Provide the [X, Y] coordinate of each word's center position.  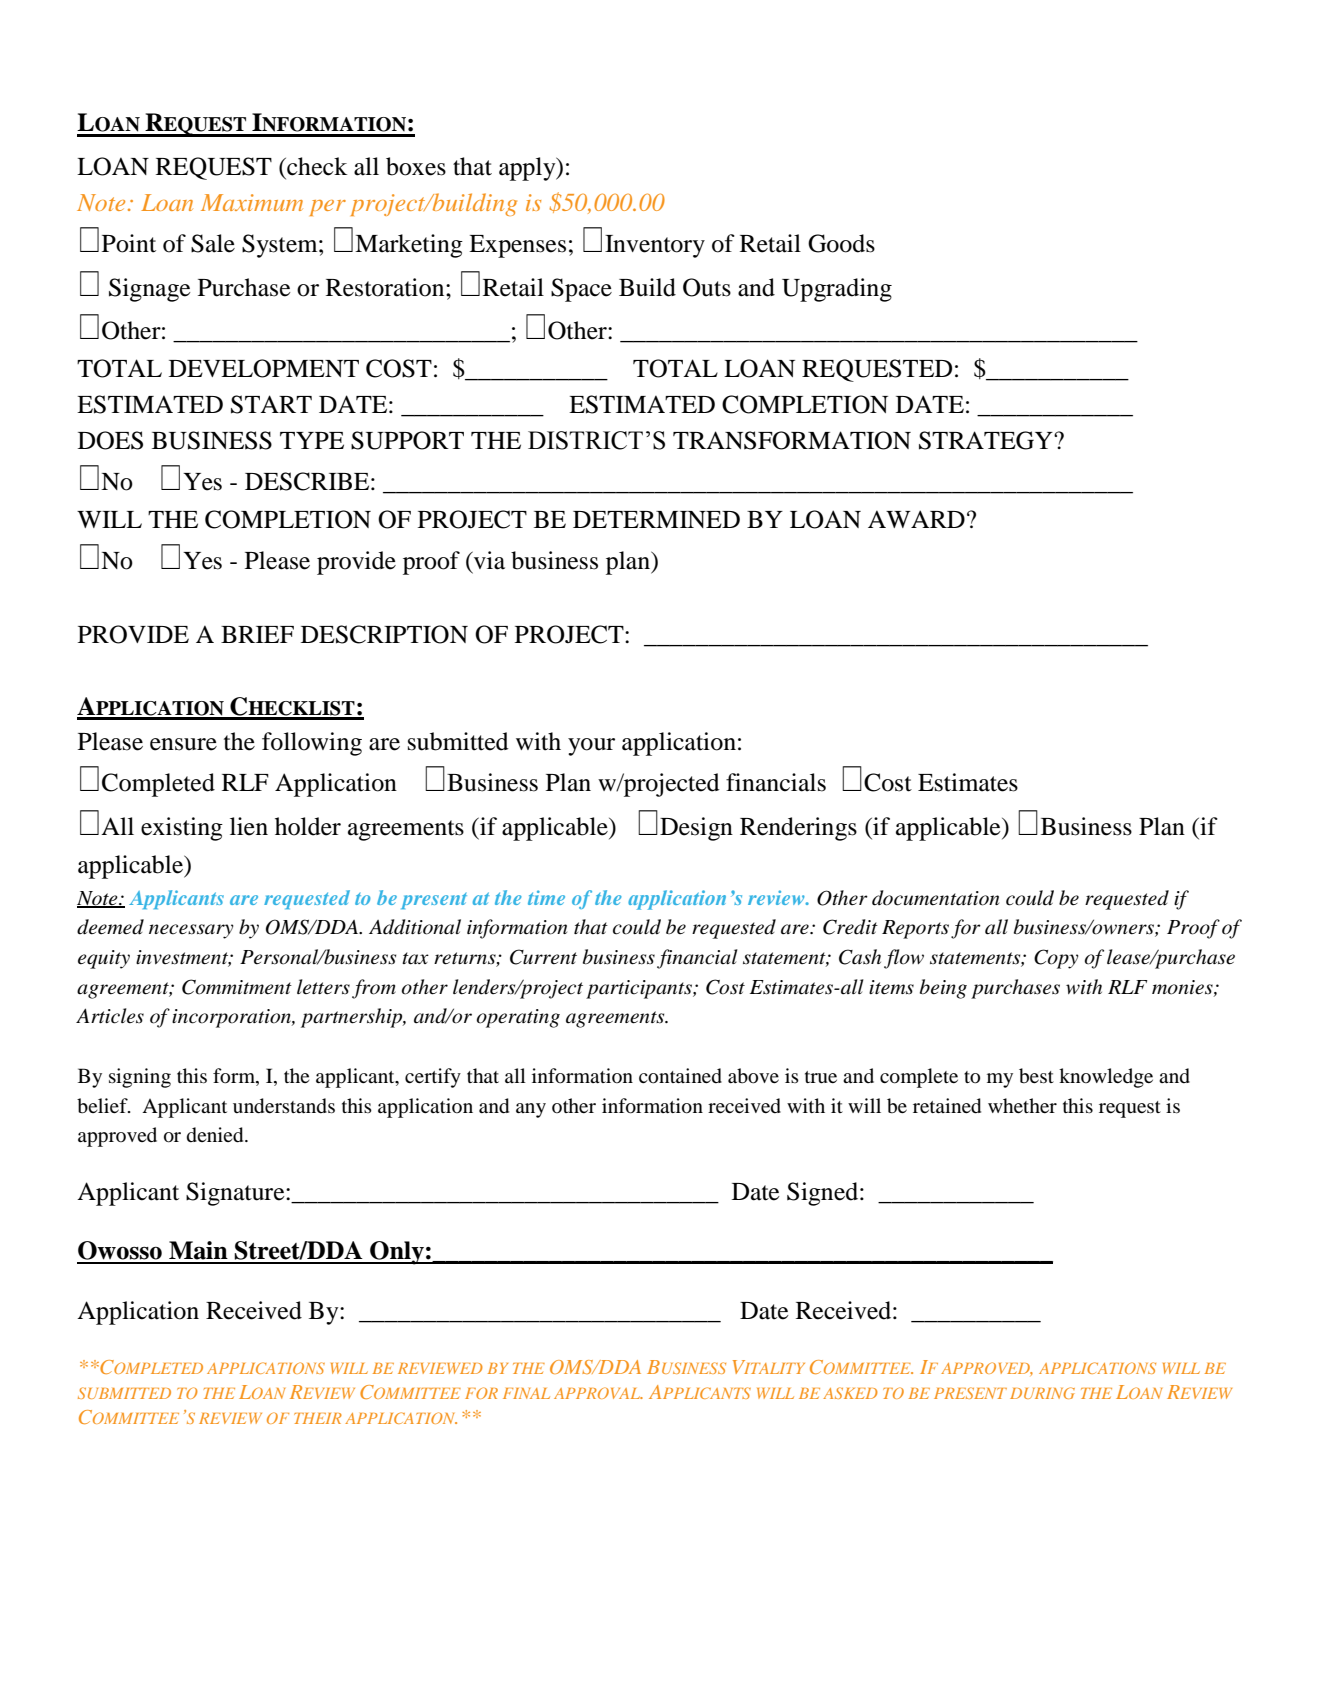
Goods [841, 243]
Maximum [252, 202]
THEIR [318, 1418]
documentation [935, 898]
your [591, 747]
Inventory [655, 246]
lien [249, 826]
